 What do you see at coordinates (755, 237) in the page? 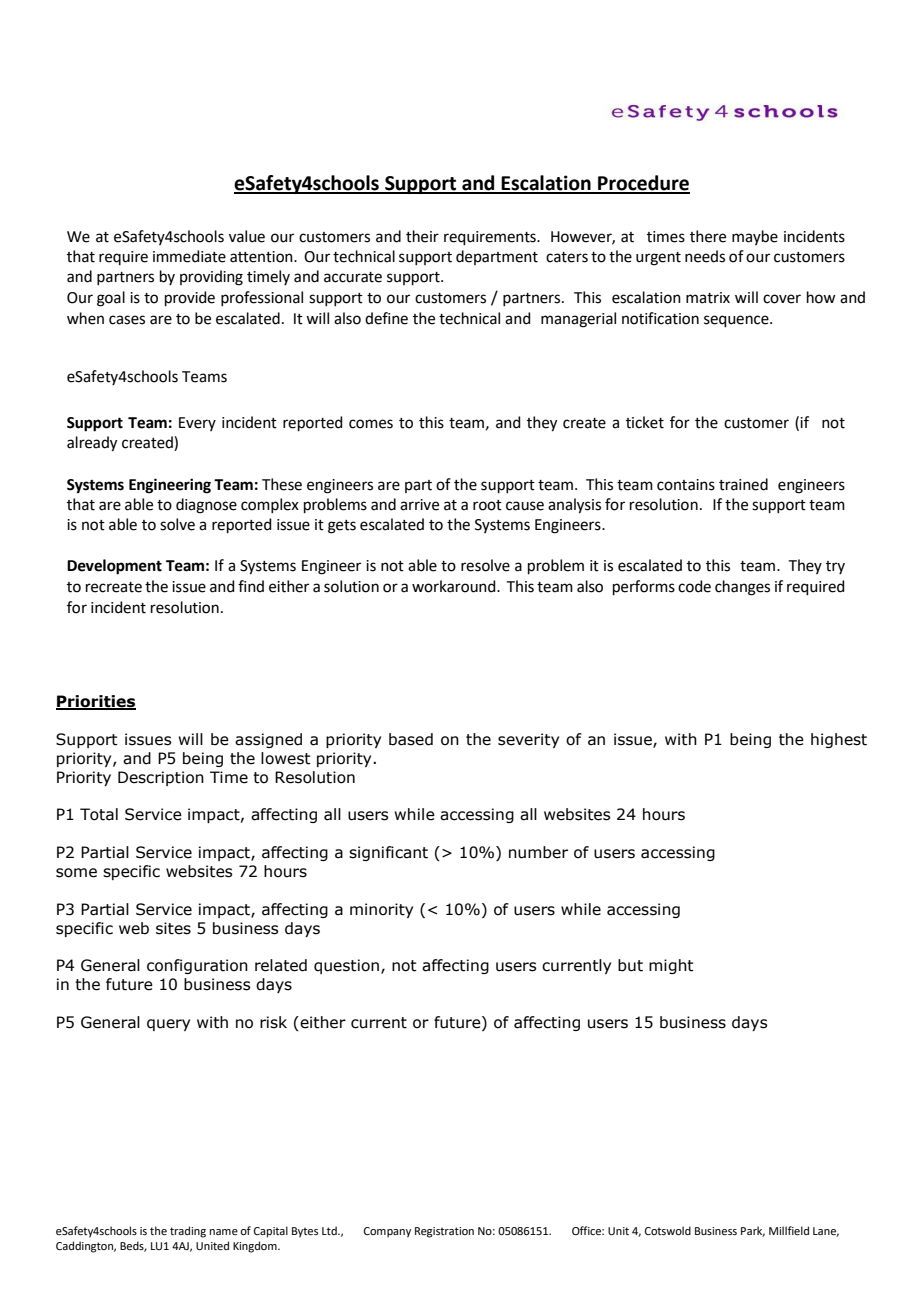
I see `maybe` at bounding box center [755, 237].
